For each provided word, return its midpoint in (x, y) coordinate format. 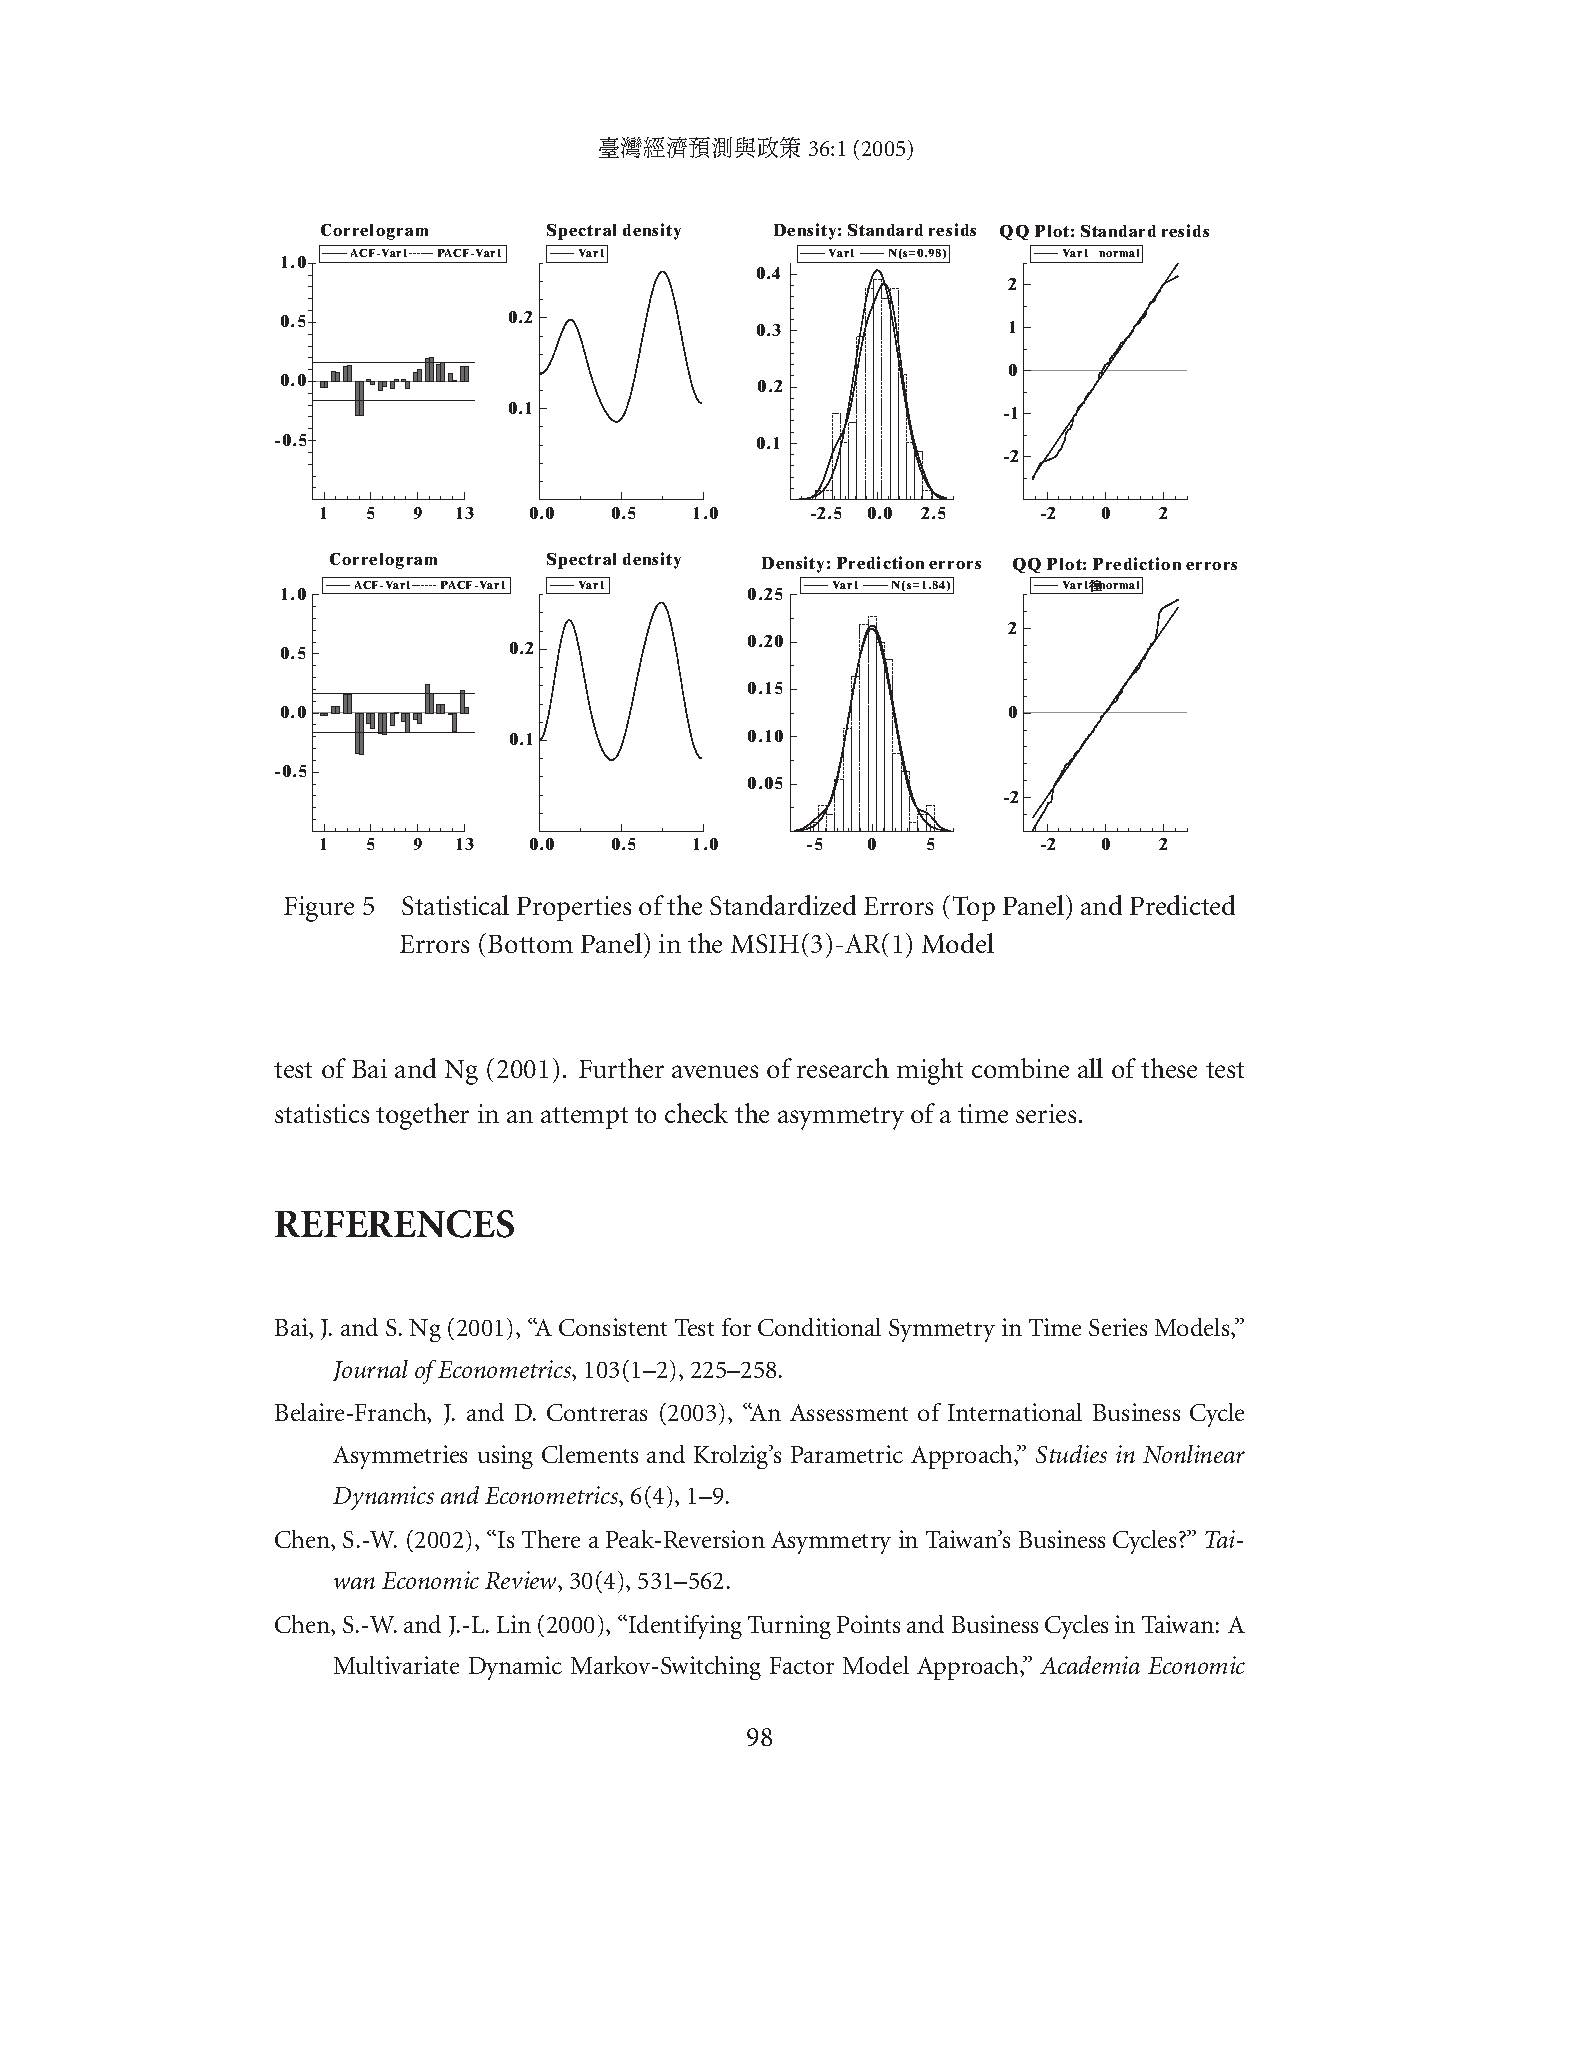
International (1015, 1412)
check (696, 1113)
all (1090, 1068)
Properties (574, 908)
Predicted (1182, 905)
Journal (370, 1370)
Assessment (849, 1412)
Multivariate (396, 1665)
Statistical (455, 905)
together (422, 1116)
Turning (789, 1627)
